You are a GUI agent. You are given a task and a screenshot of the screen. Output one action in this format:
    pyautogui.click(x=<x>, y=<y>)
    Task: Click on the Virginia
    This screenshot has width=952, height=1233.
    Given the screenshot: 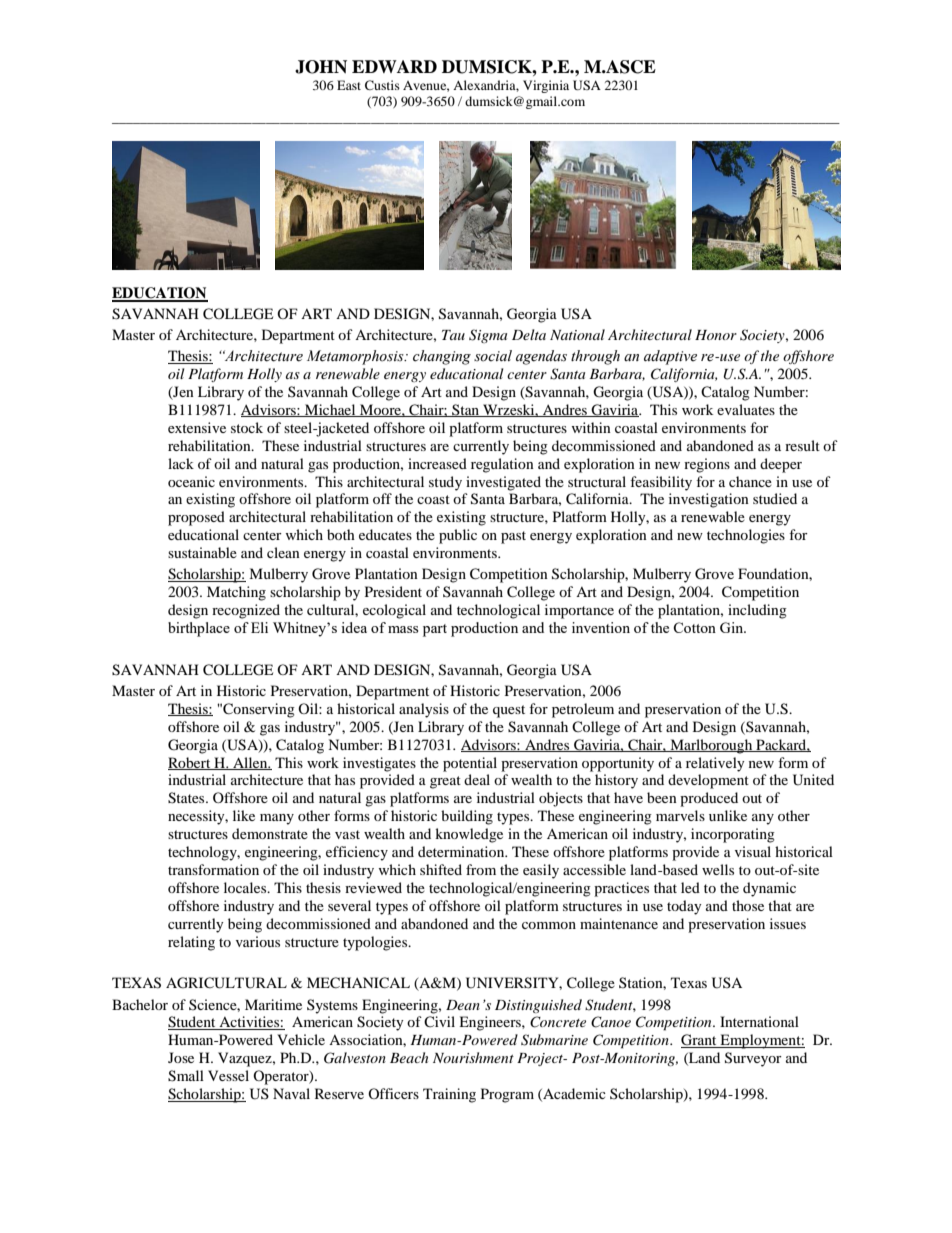 What is the action you would take?
    pyautogui.click(x=546, y=86)
